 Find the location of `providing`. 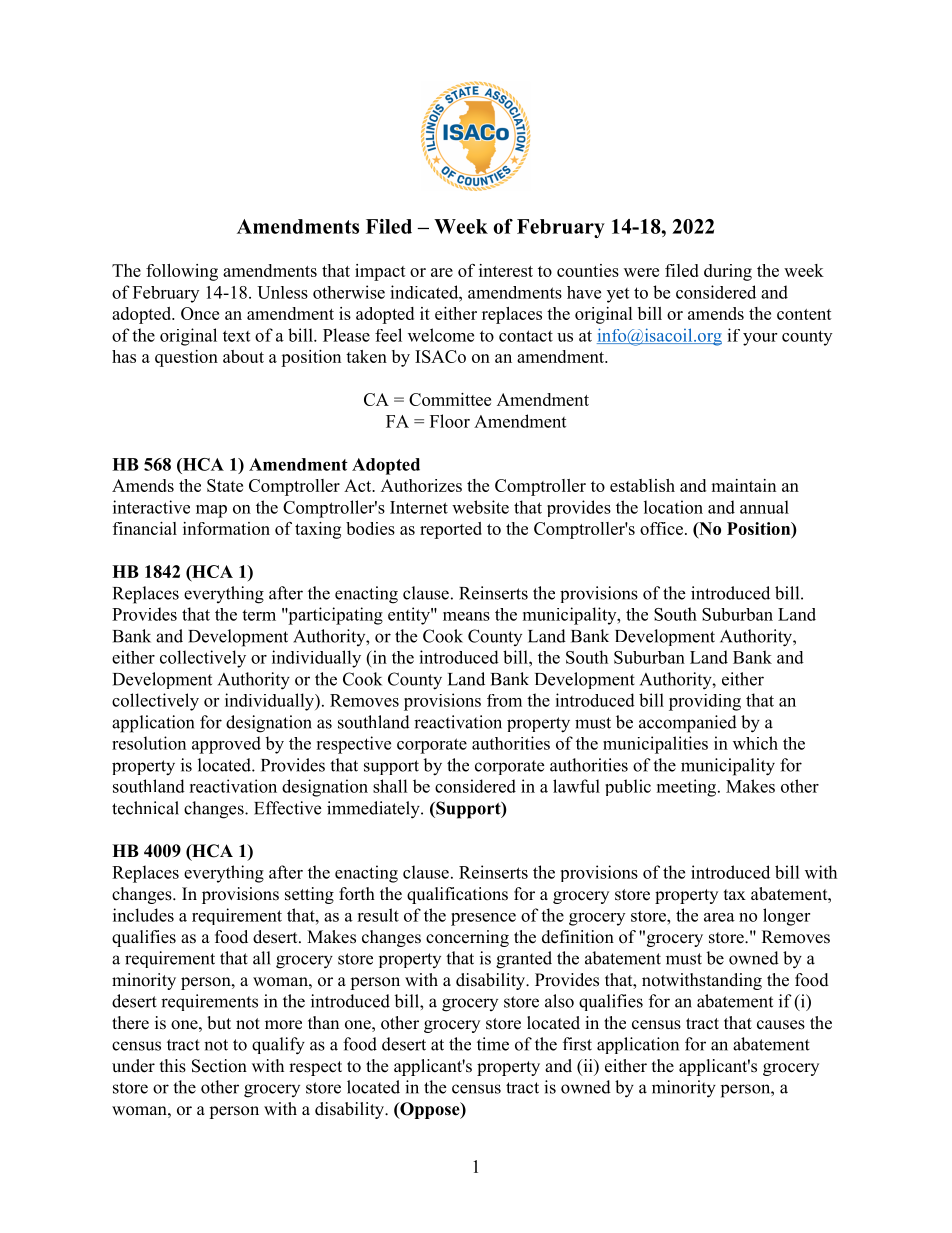

providing is located at coordinates (705, 702).
